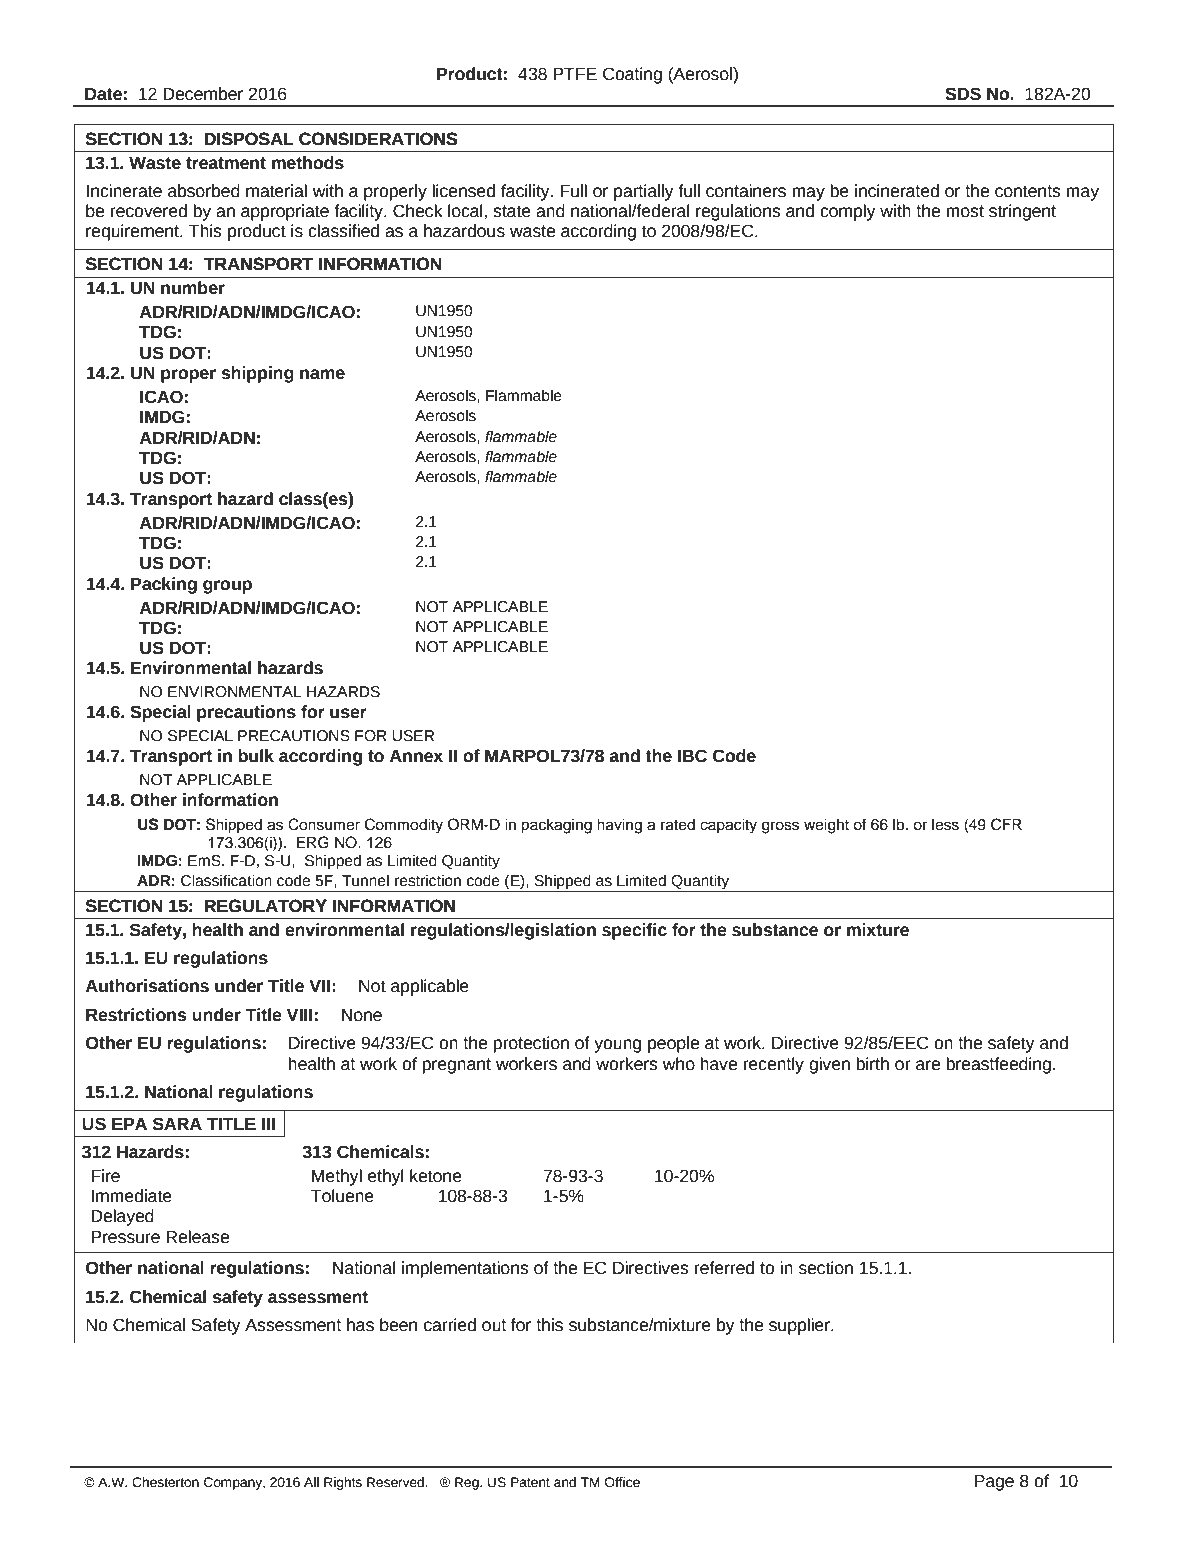 The image size is (1196, 1547). Describe the element at coordinates (299, 1015) in the document. I see `VIII` at that location.
